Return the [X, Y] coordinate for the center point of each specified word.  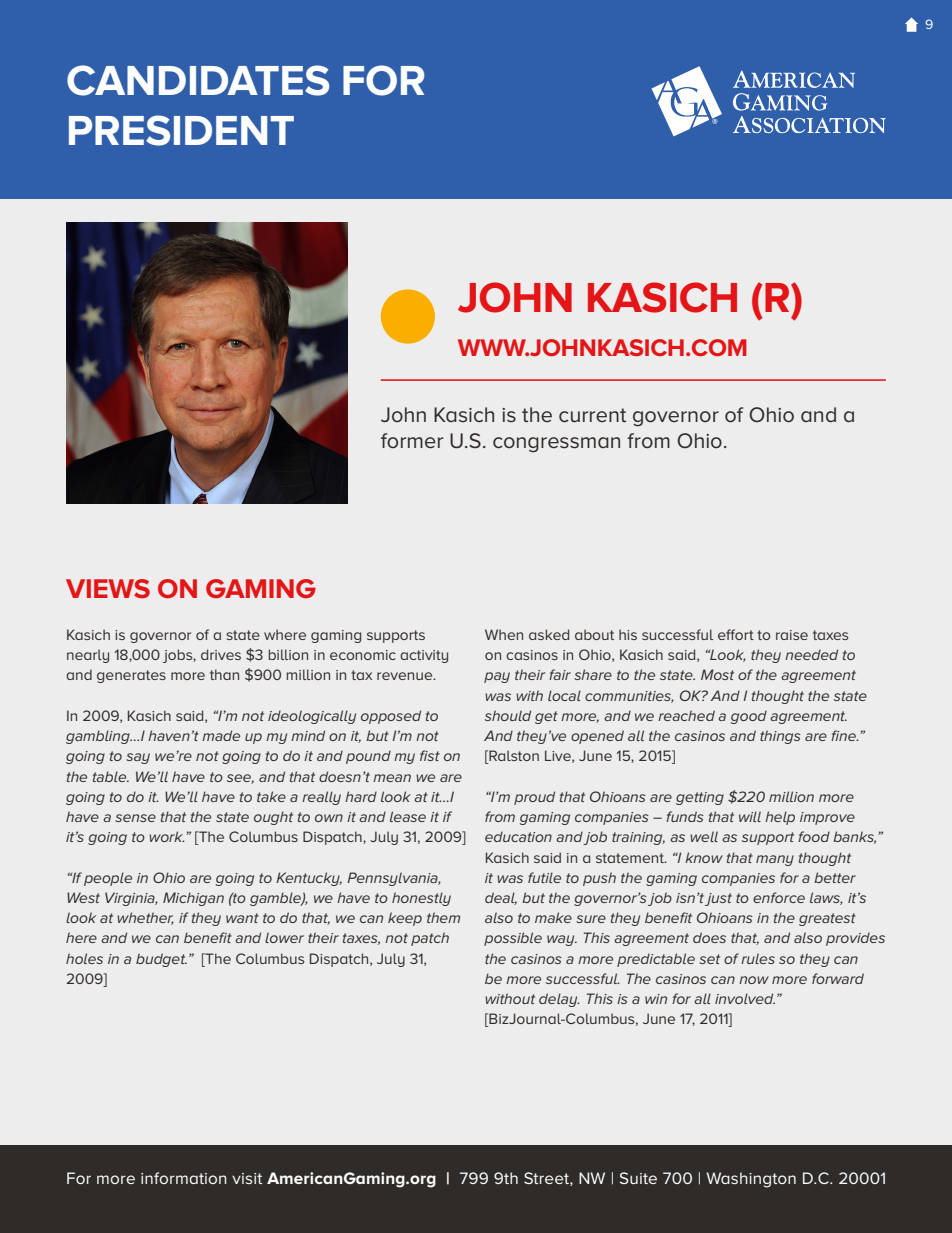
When [504, 634]
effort [736, 634]
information [184, 1178]
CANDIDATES [198, 80]
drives [221, 654]
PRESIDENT [181, 130]
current [592, 415]
